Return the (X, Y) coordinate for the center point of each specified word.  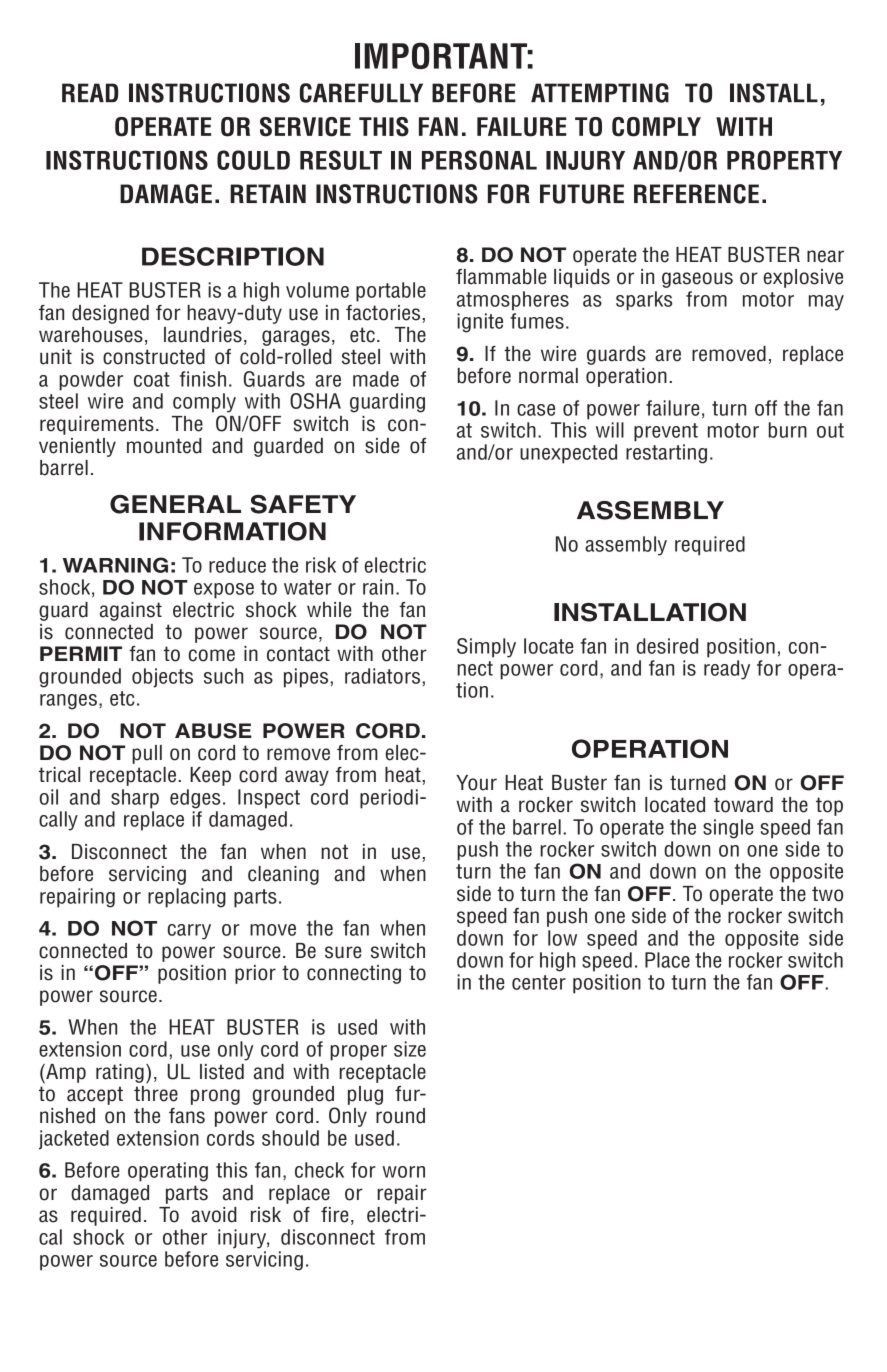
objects (162, 678)
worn (403, 1172)
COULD (253, 160)
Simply (486, 648)
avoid (214, 1215)
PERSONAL (479, 160)
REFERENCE (696, 194)
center (539, 982)
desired (667, 646)
